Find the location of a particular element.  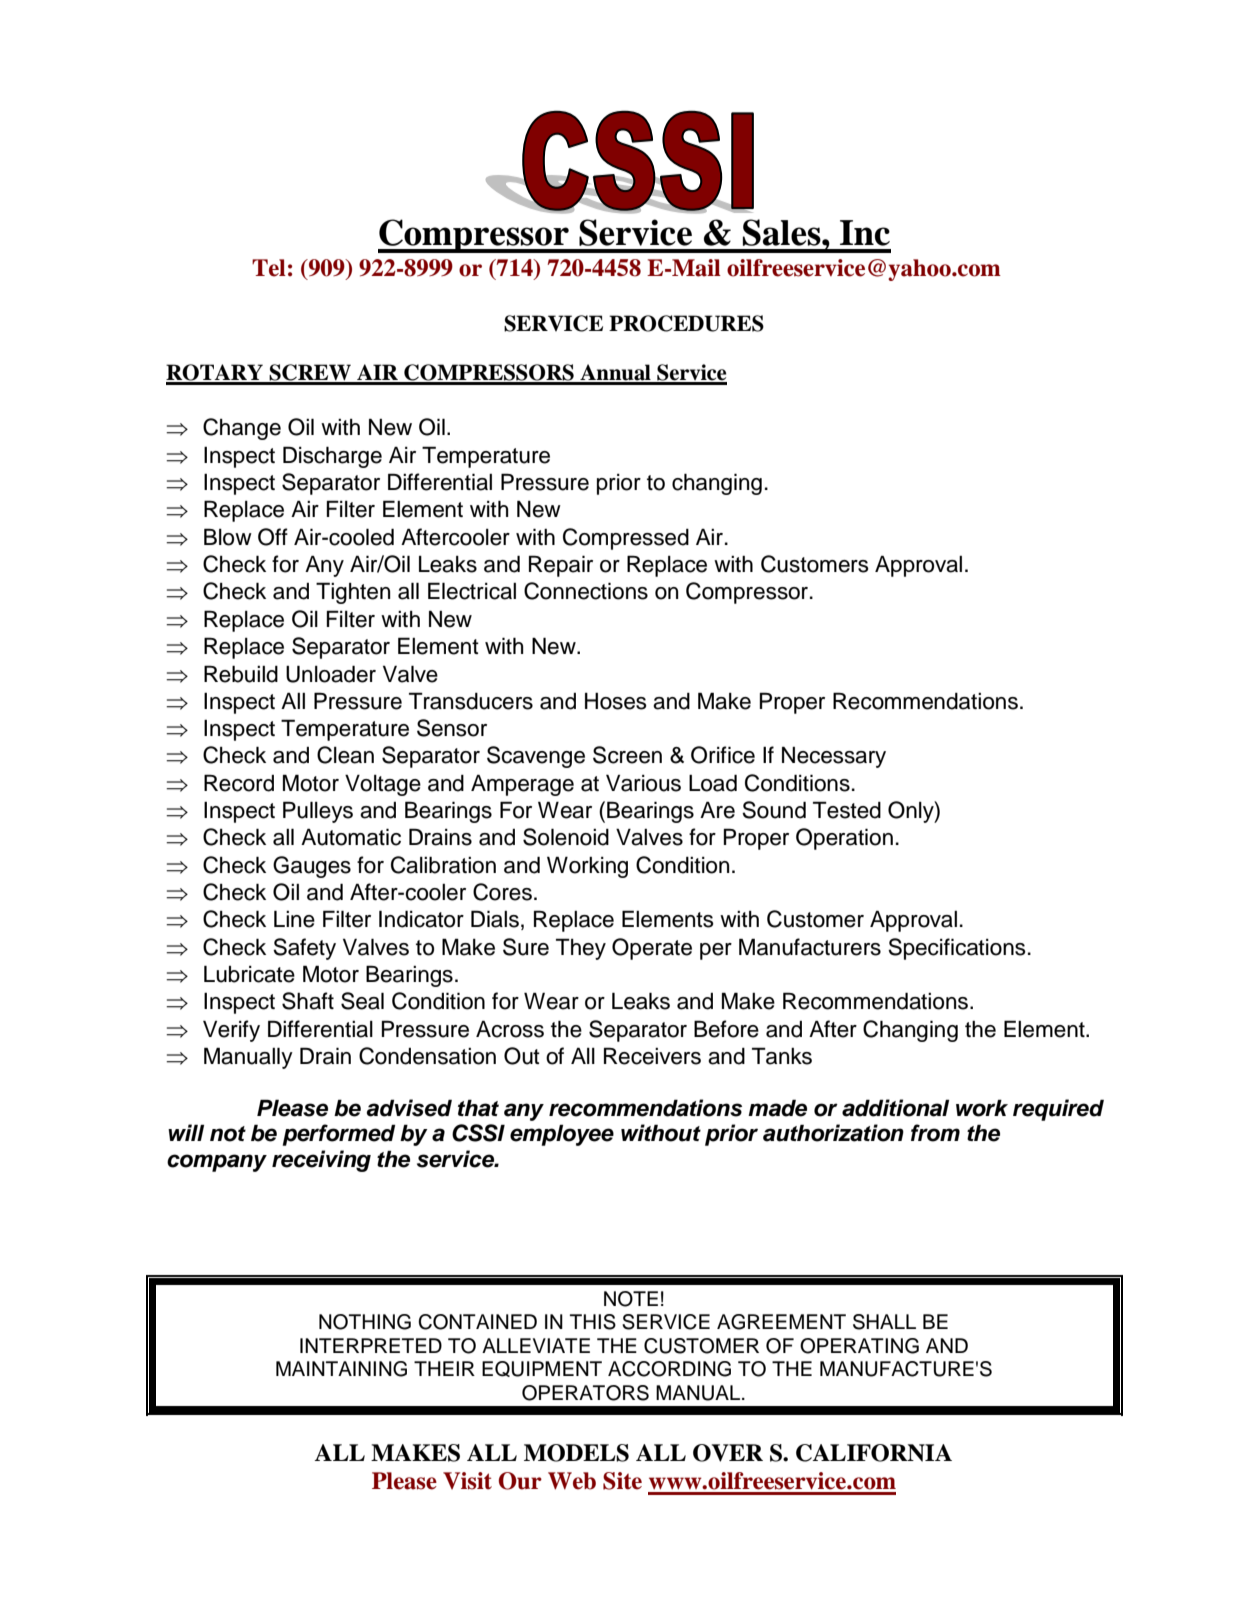

Receivers is located at coordinates (652, 1056).
